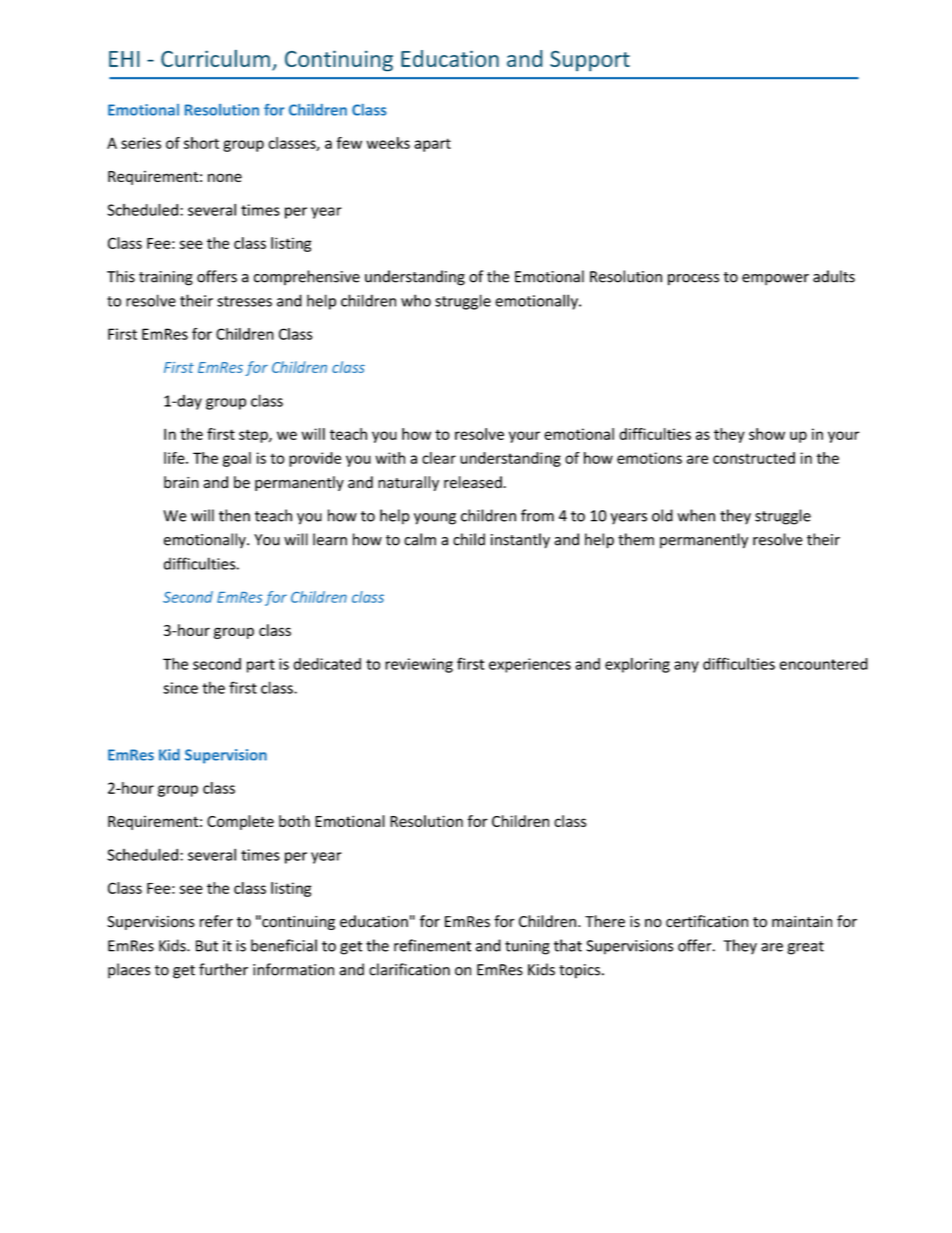 The height and width of the document is (1233, 952). What do you see at coordinates (530, 665) in the document?
I see `experiences` at bounding box center [530, 665].
